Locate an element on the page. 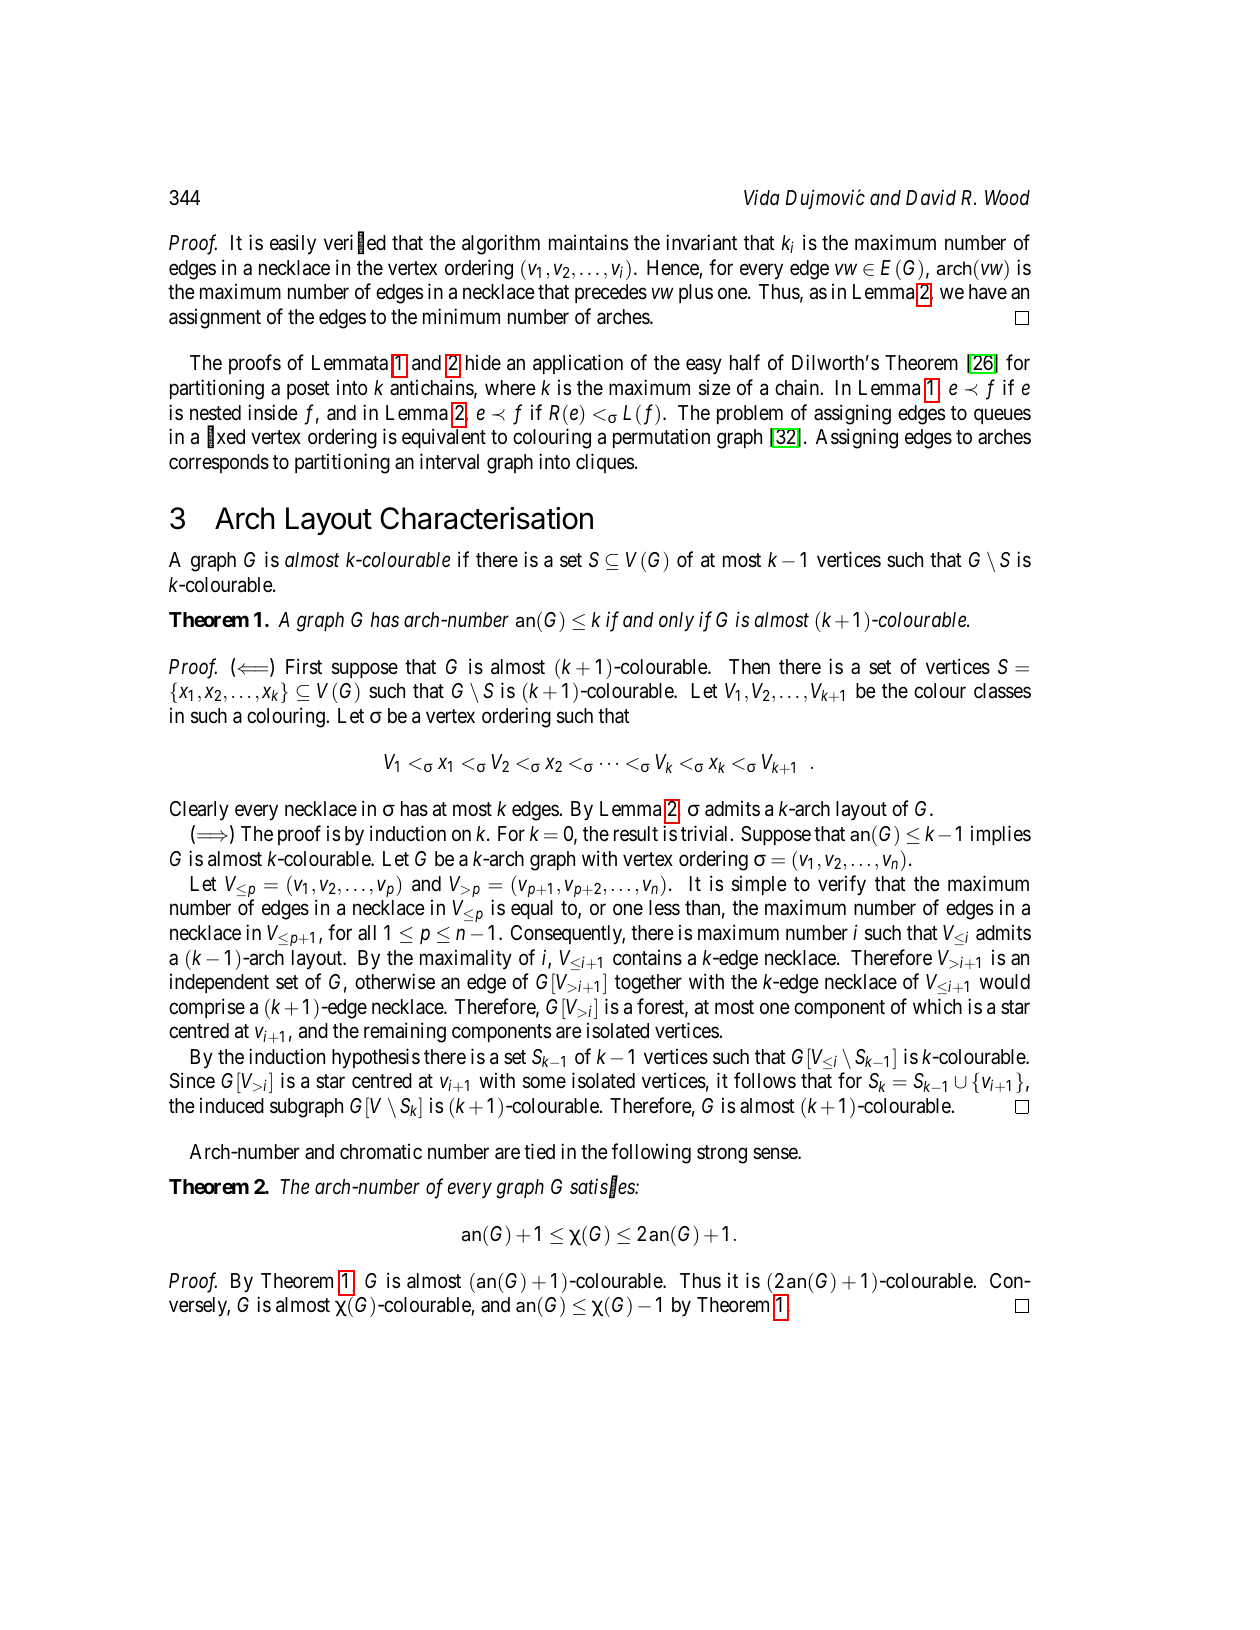 The image size is (1260, 1630). maintains is located at coordinates (588, 242).
